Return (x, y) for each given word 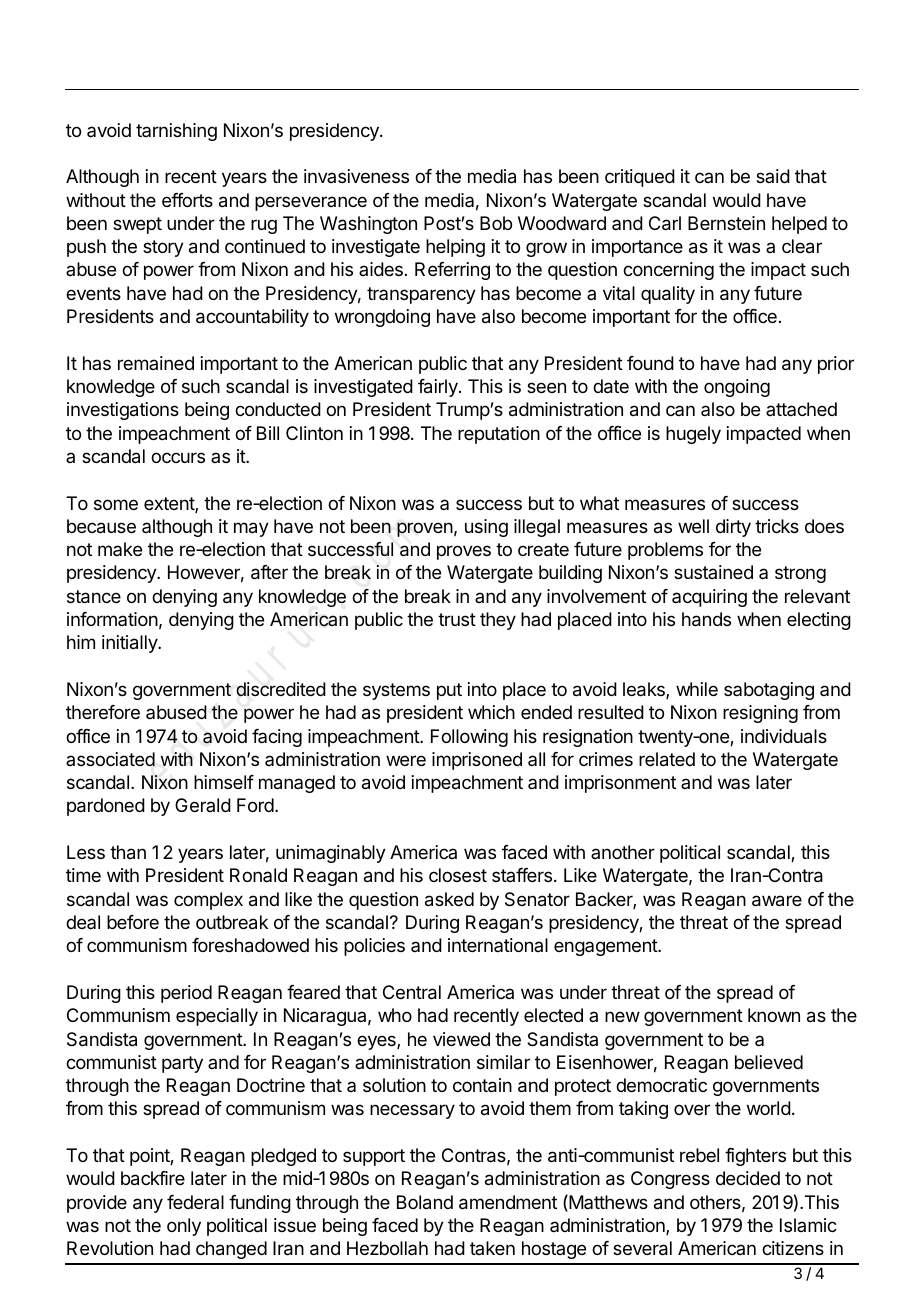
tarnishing (176, 132)
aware (777, 901)
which (491, 712)
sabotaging (769, 691)
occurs (178, 457)
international (498, 945)
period (186, 994)
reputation (499, 435)
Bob (496, 223)
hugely (693, 435)
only (184, 1227)
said (773, 176)
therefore (103, 712)
